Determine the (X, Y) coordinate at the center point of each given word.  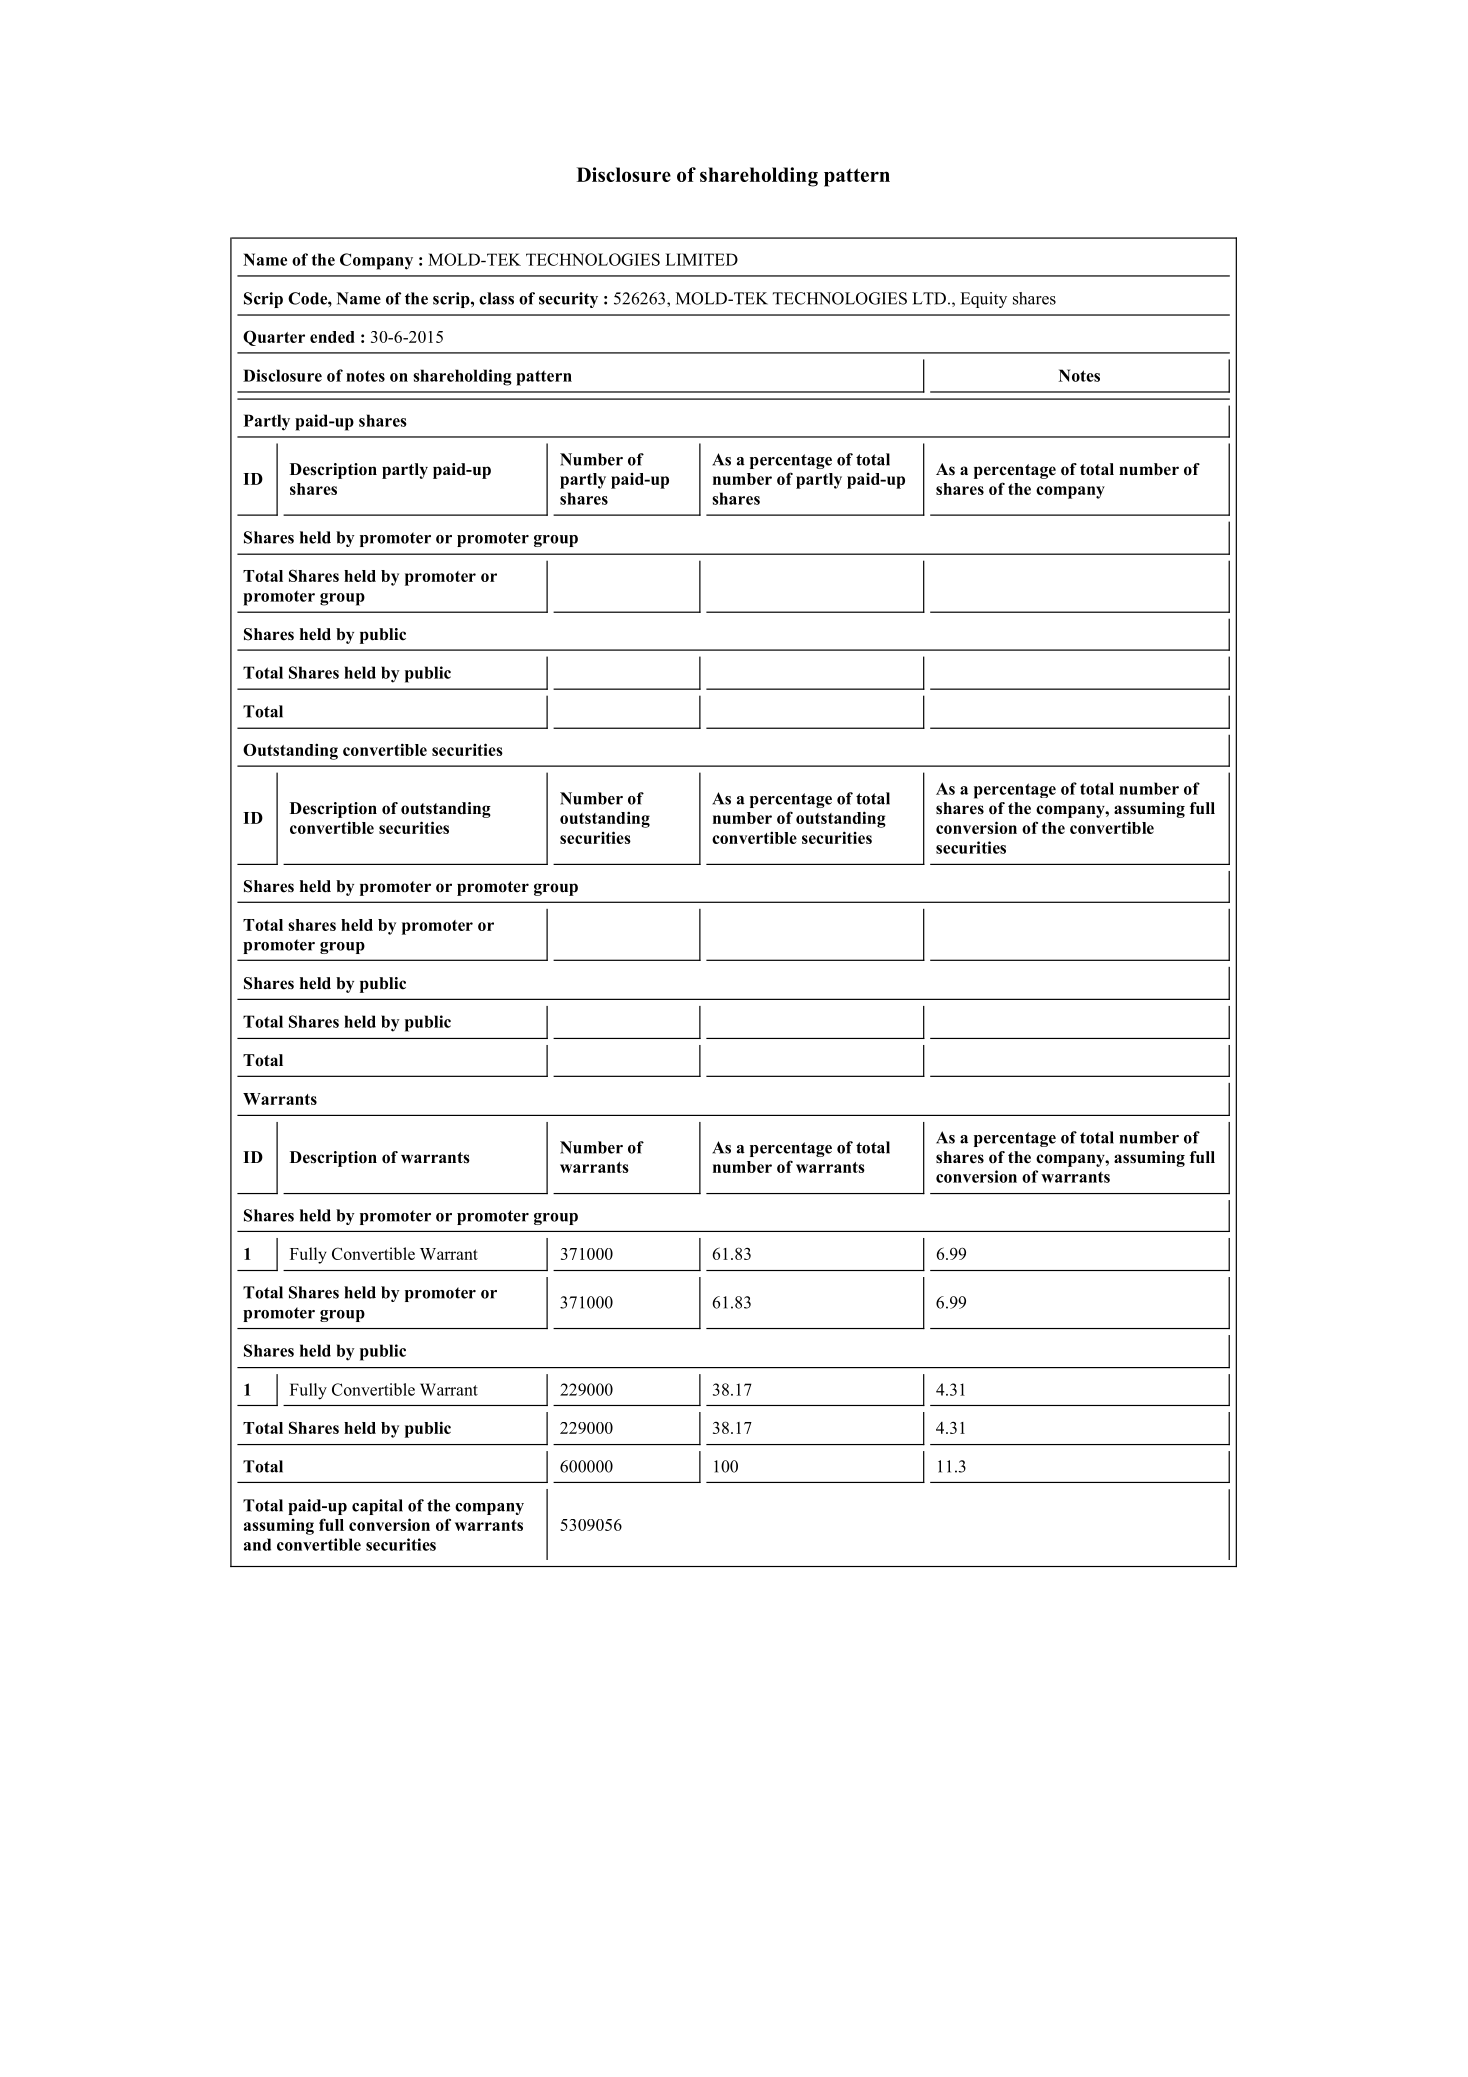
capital (377, 1507)
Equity (983, 300)
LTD (929, 298)
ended (332, 337)
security (568, 300)
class (496, 298)
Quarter (274, 338)
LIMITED (701, 259)
